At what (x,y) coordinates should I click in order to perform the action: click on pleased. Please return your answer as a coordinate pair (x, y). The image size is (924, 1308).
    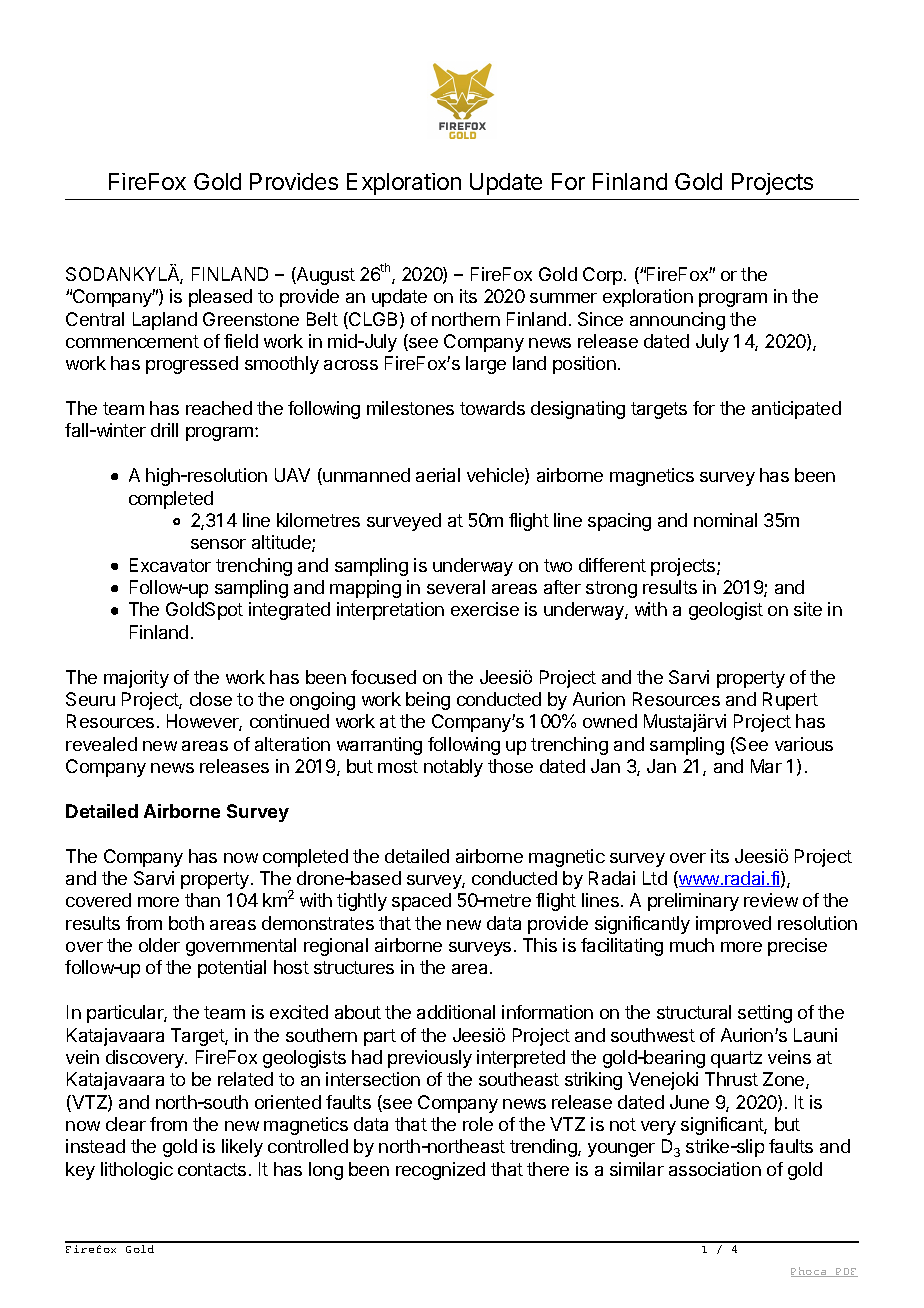
    Looking at the image, I should click on (220, 298).
